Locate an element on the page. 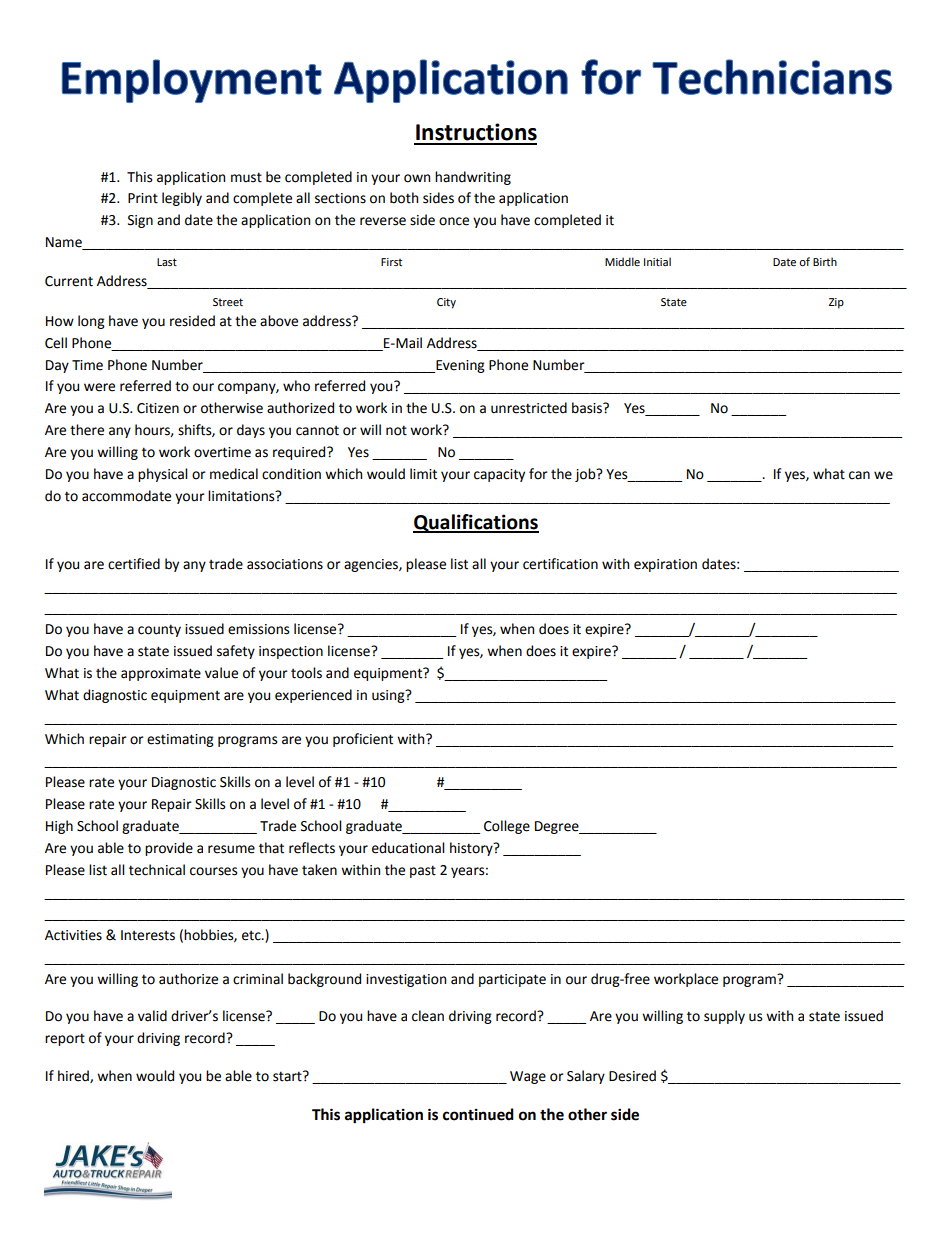 Image resolution: width=952 pixels, height=1233 pixels. Print is located at coordinates (143, 198).
